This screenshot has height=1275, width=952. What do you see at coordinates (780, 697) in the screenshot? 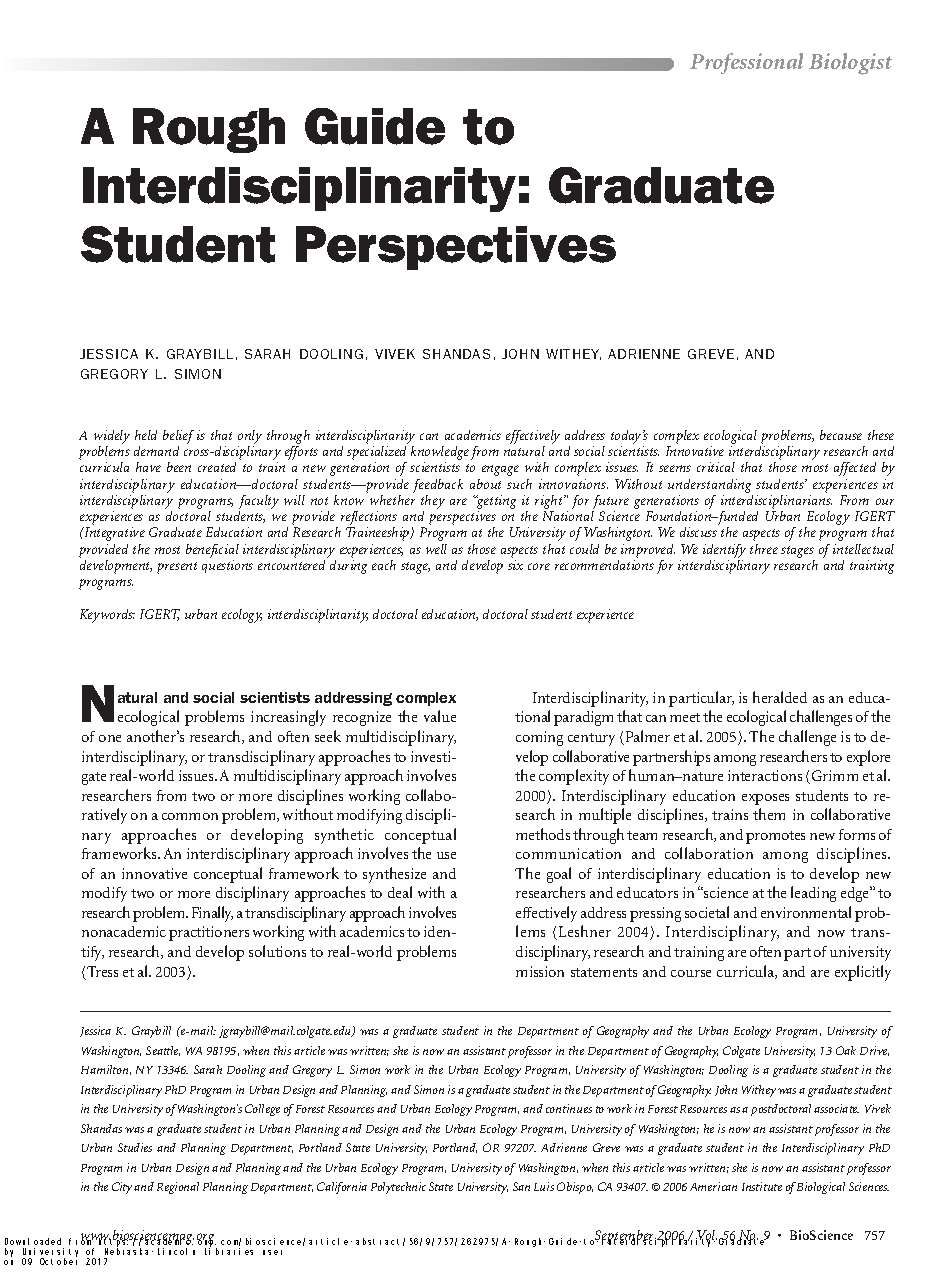
I see `heralded` at bounding box center [780, 697].
